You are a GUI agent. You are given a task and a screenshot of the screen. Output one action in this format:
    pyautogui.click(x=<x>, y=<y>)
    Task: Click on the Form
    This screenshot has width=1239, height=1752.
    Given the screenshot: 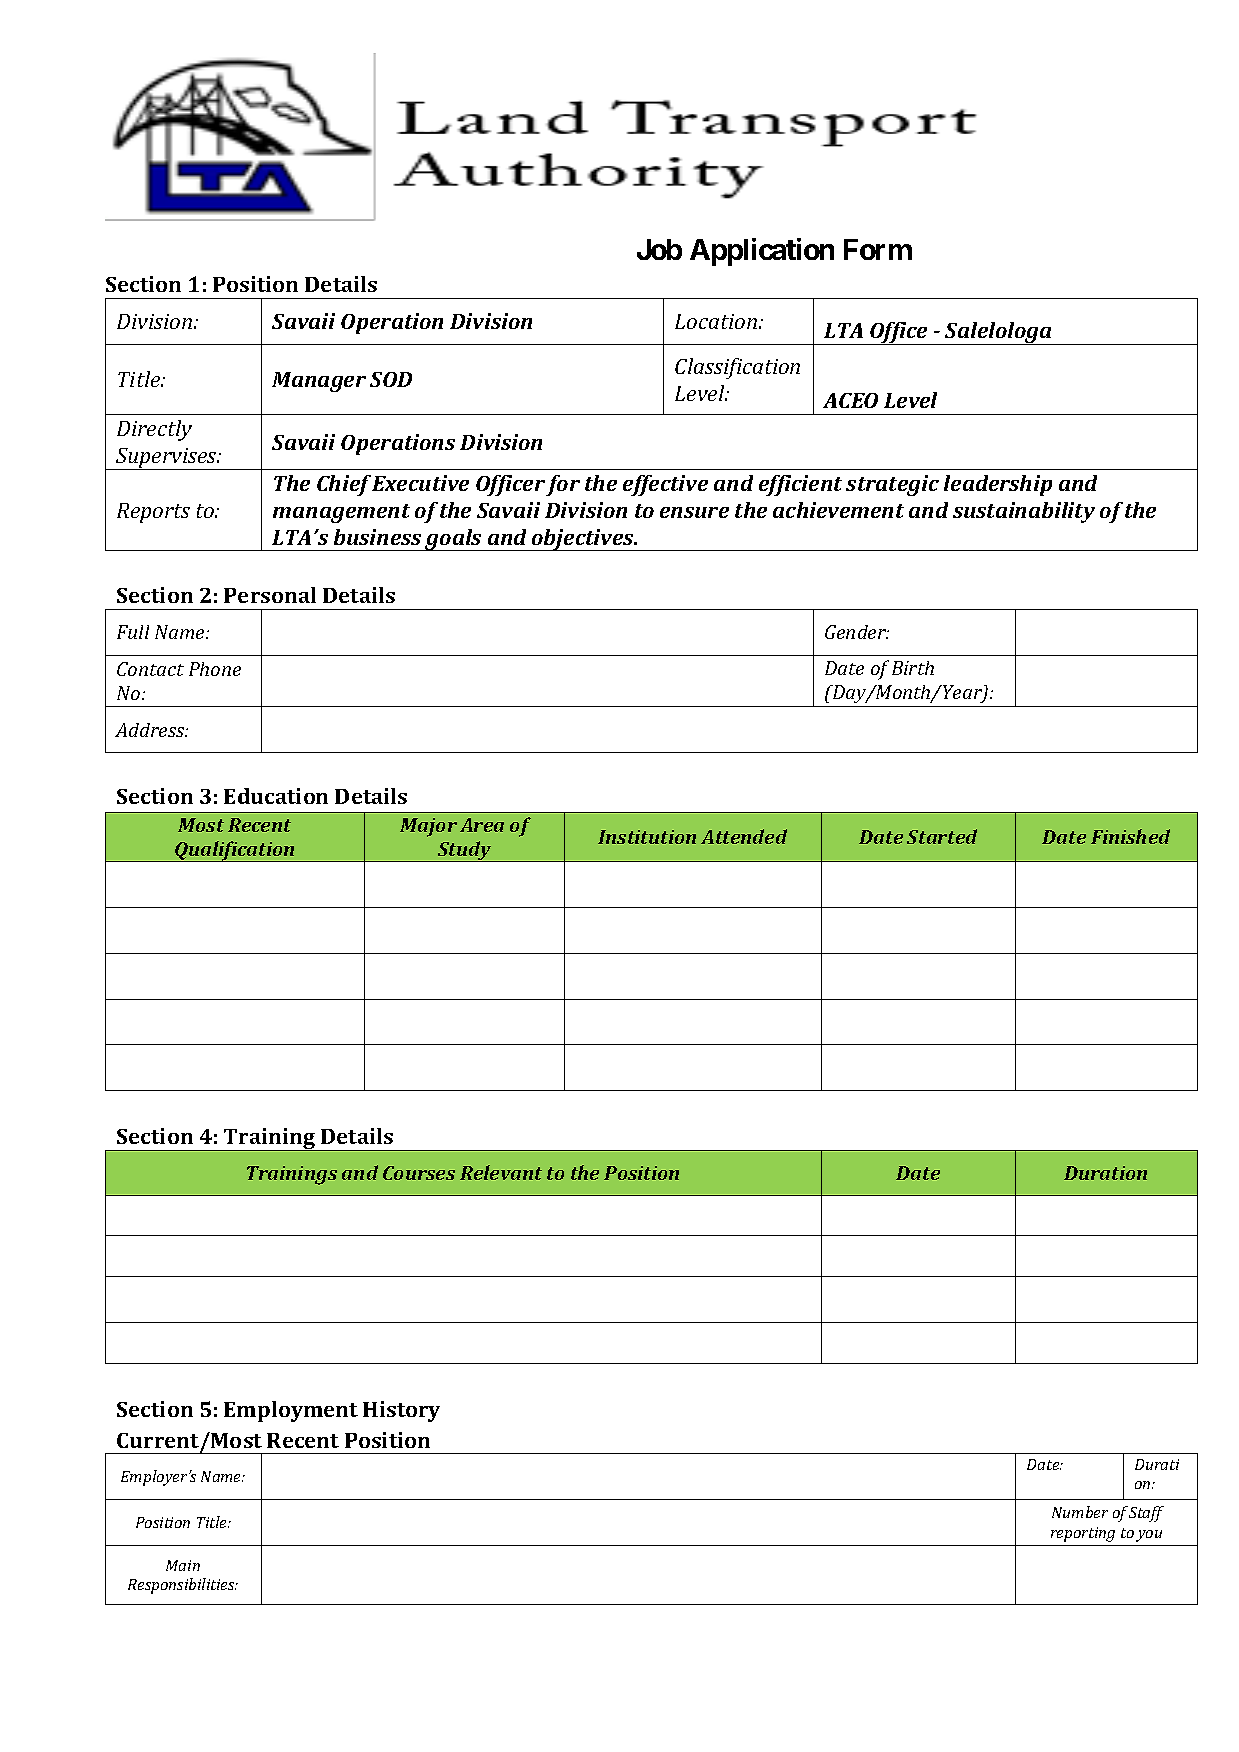 What is the action you would take?
    pyautogui.click(x=878, y=249)
